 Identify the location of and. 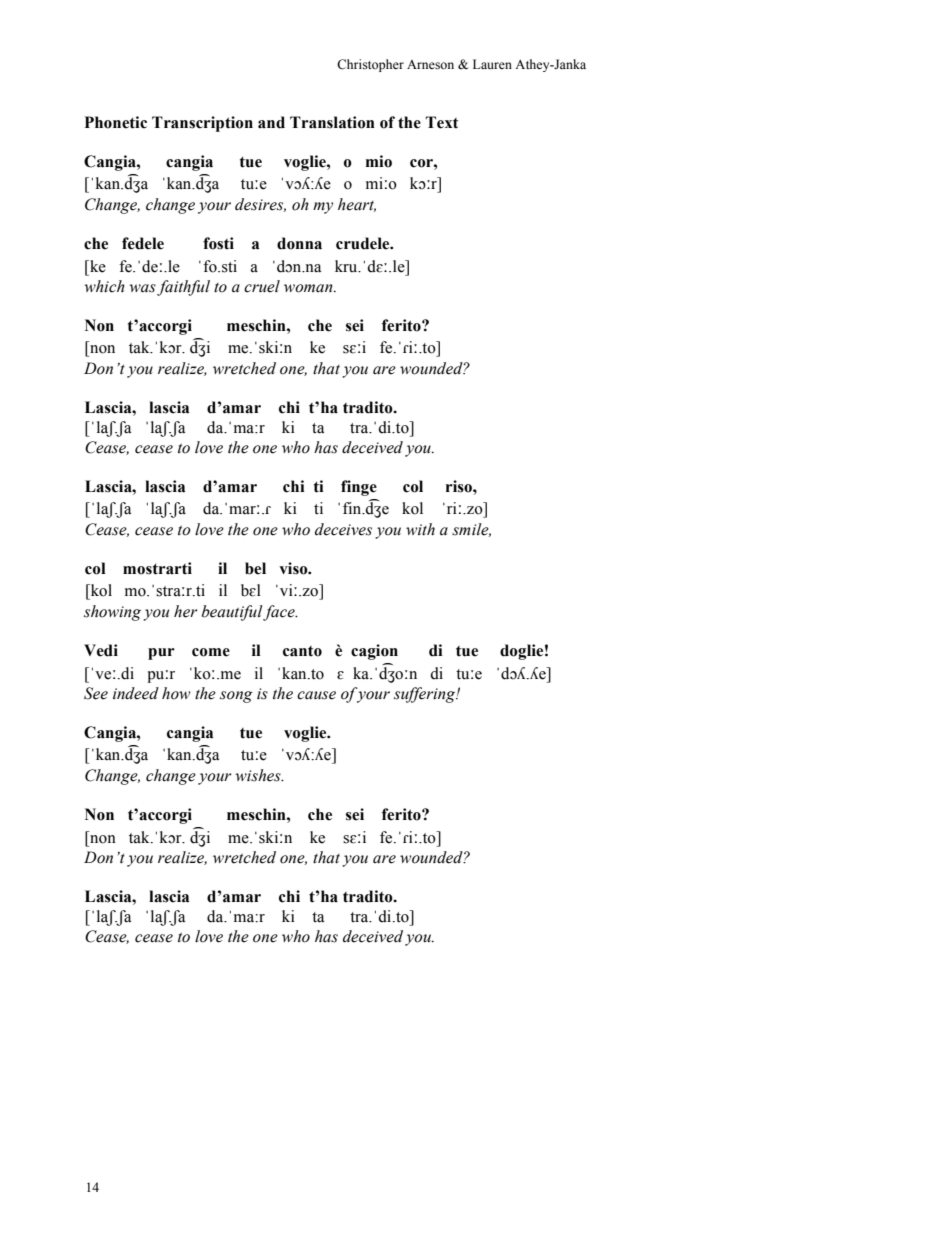
(271, 122).
